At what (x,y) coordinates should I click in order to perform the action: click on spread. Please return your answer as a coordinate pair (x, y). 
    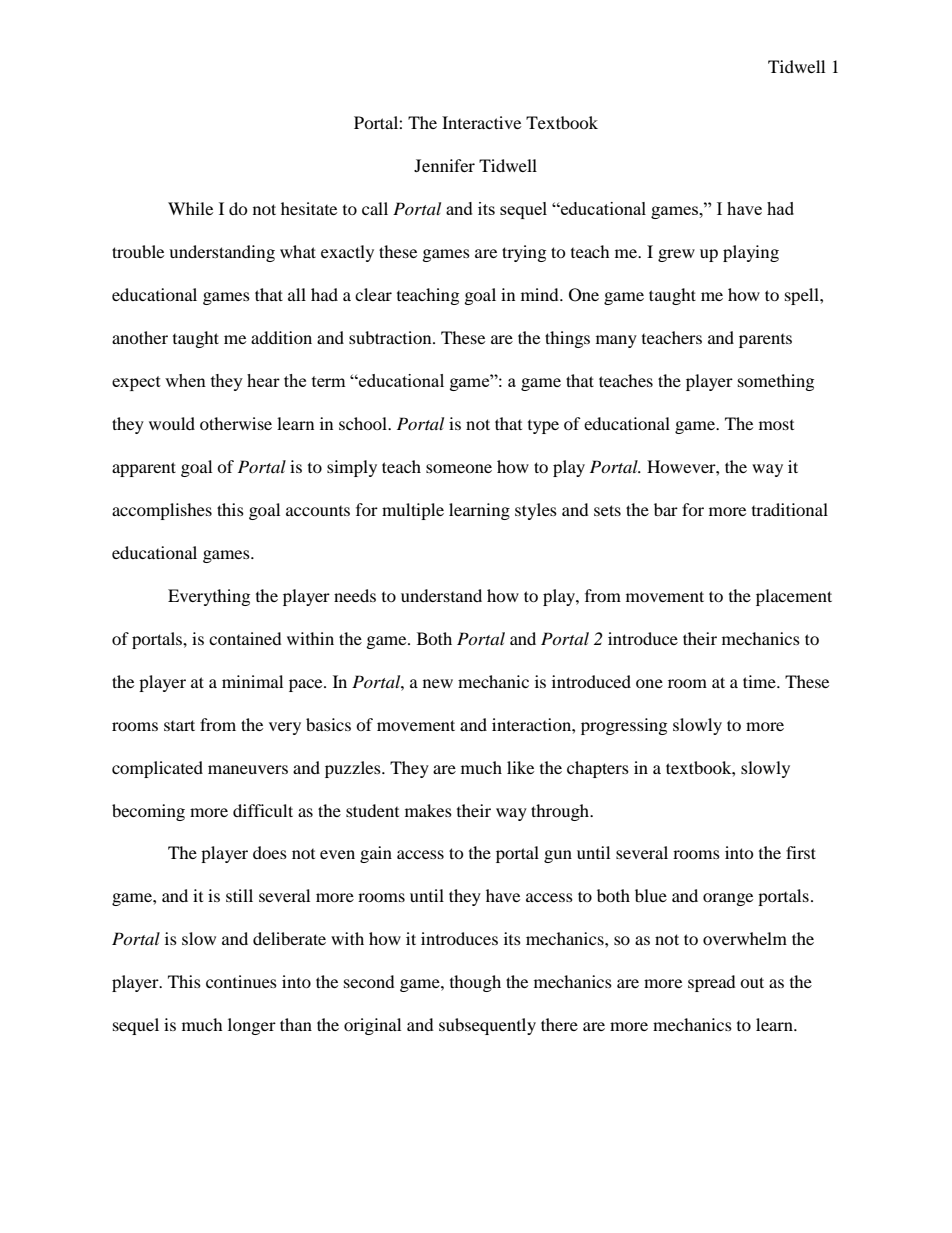
    Looking at the image, I should click on (712, 983).
